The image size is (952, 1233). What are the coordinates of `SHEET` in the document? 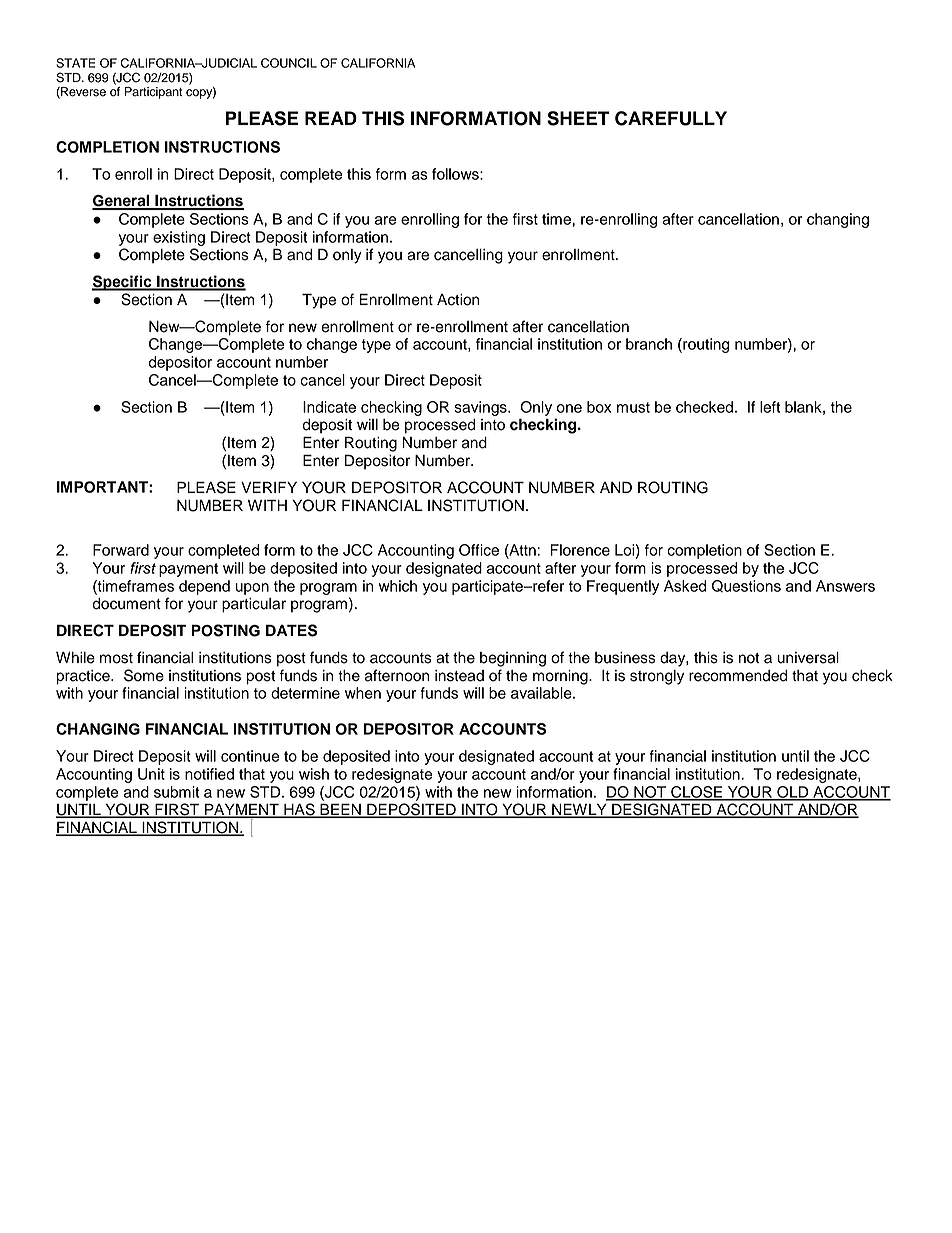 It's located at (578, 118).
